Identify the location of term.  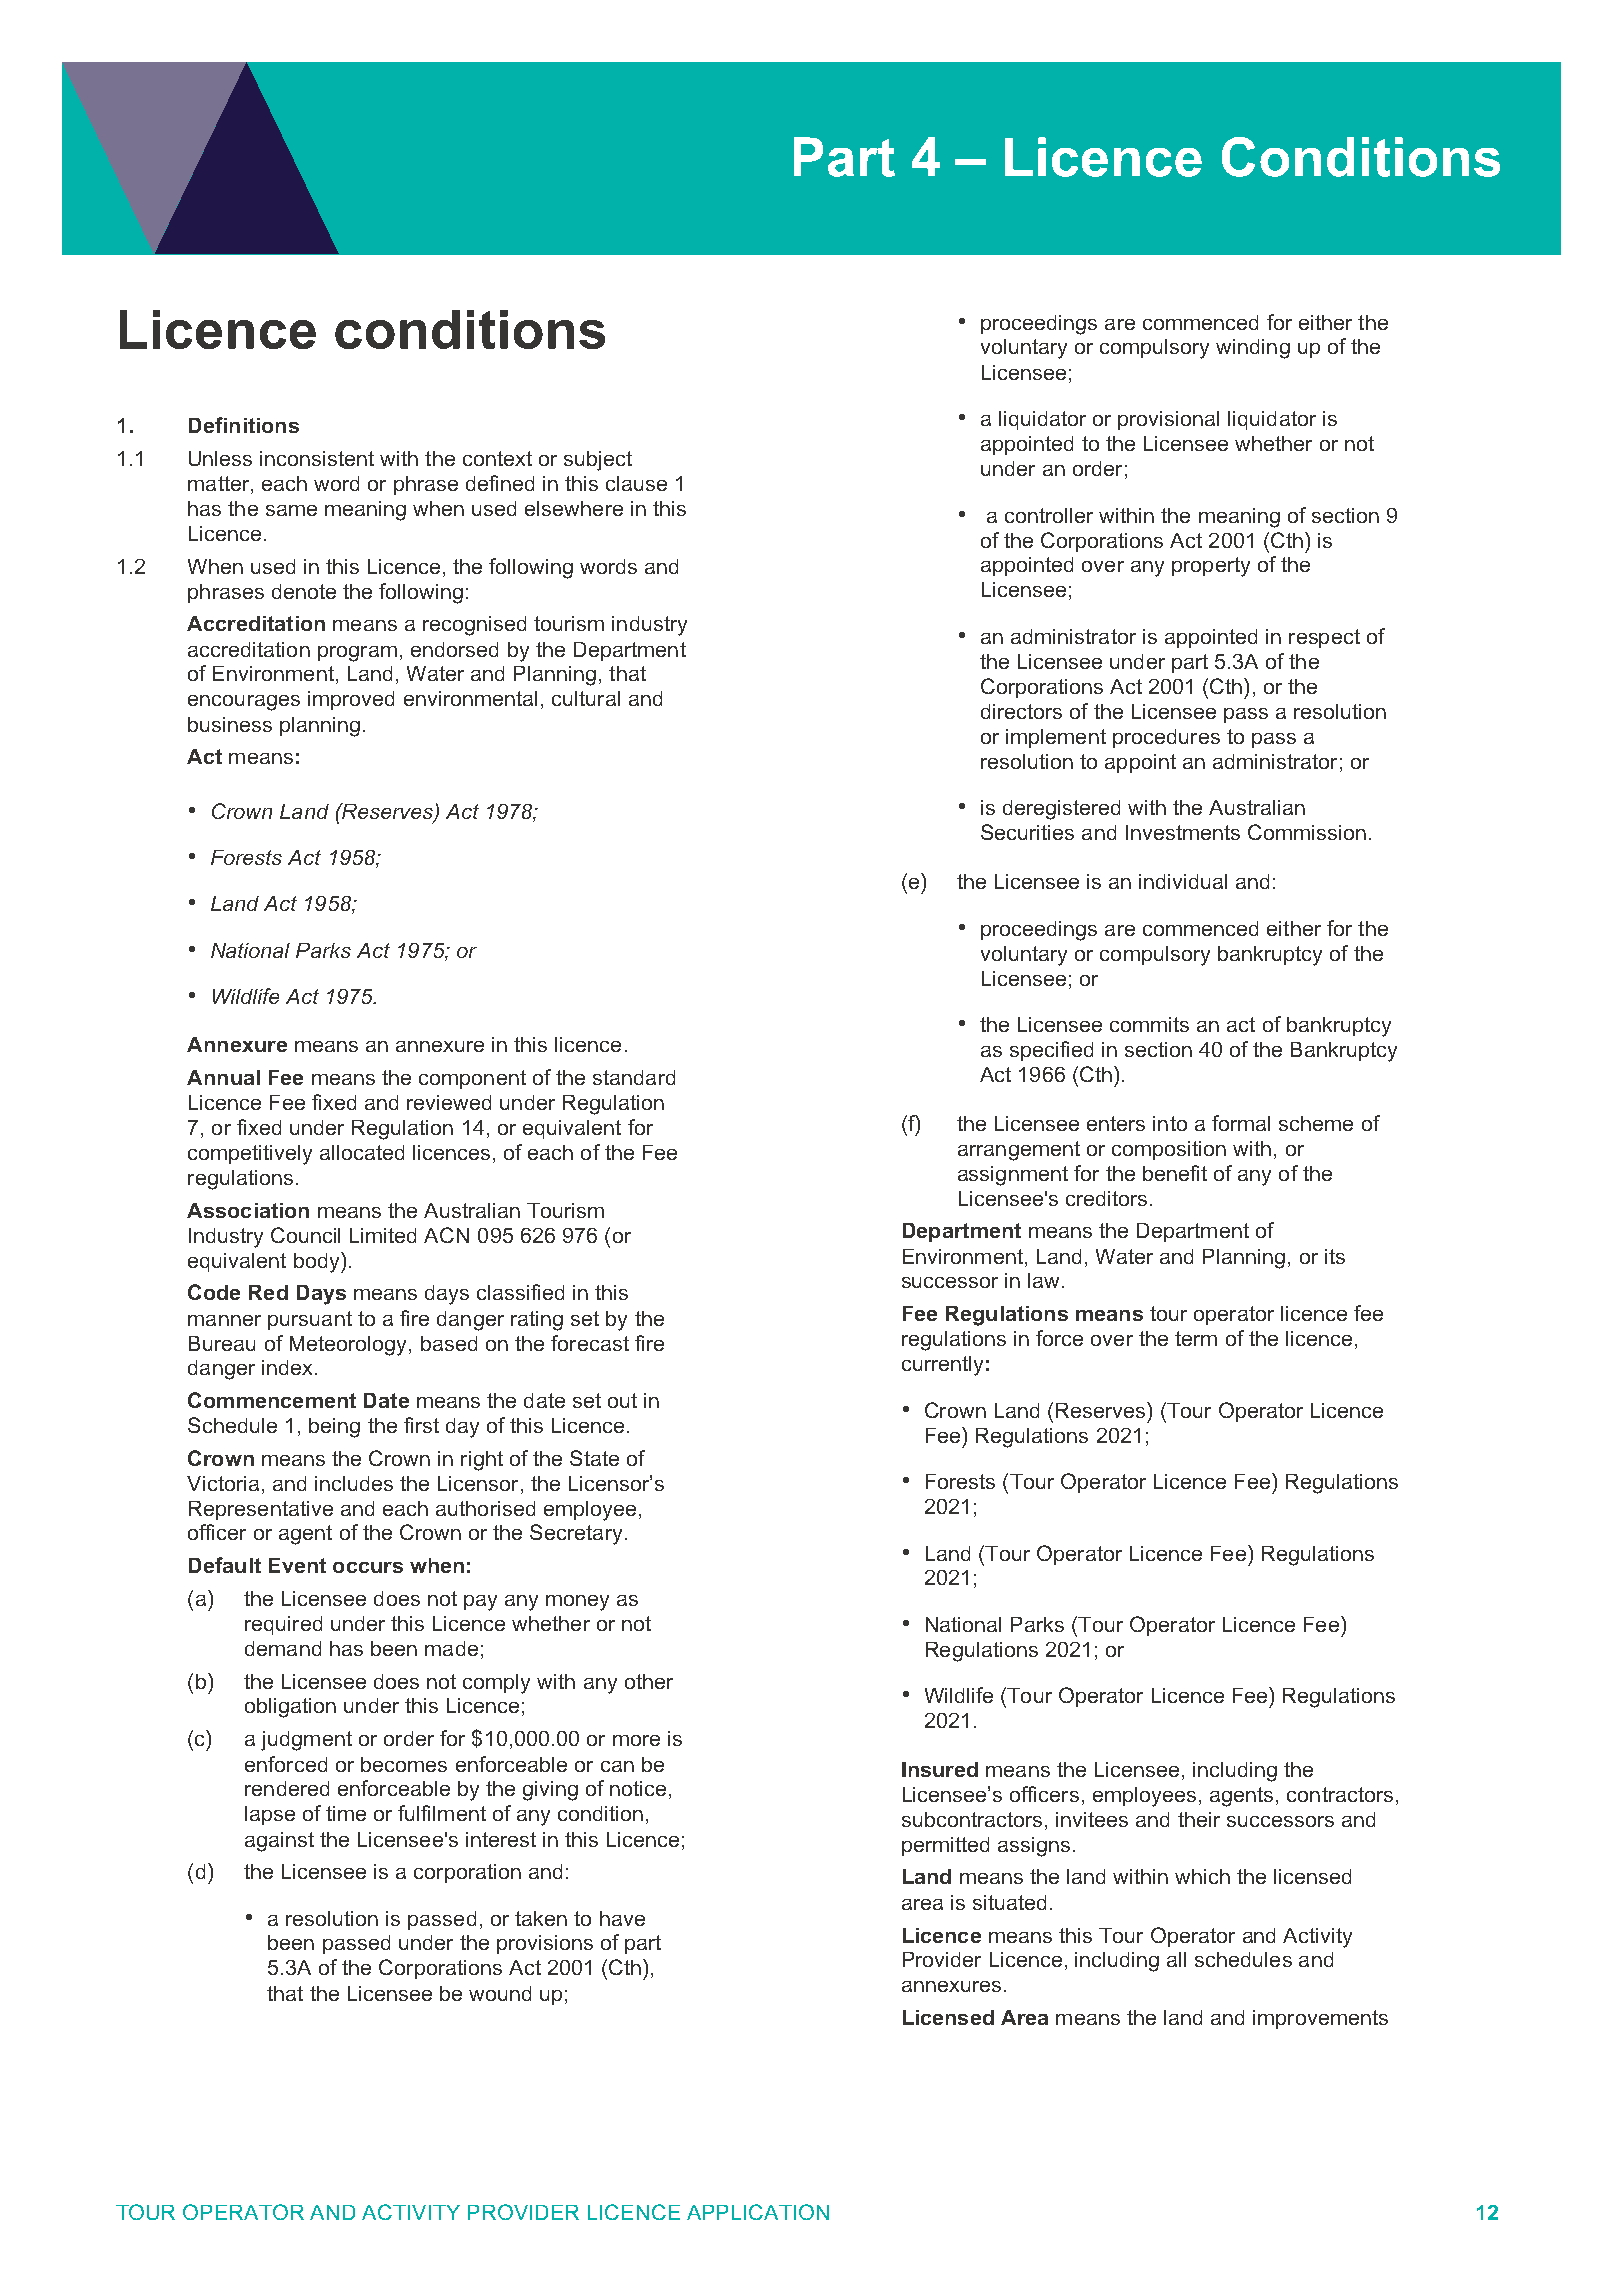
(1196, 1338).
